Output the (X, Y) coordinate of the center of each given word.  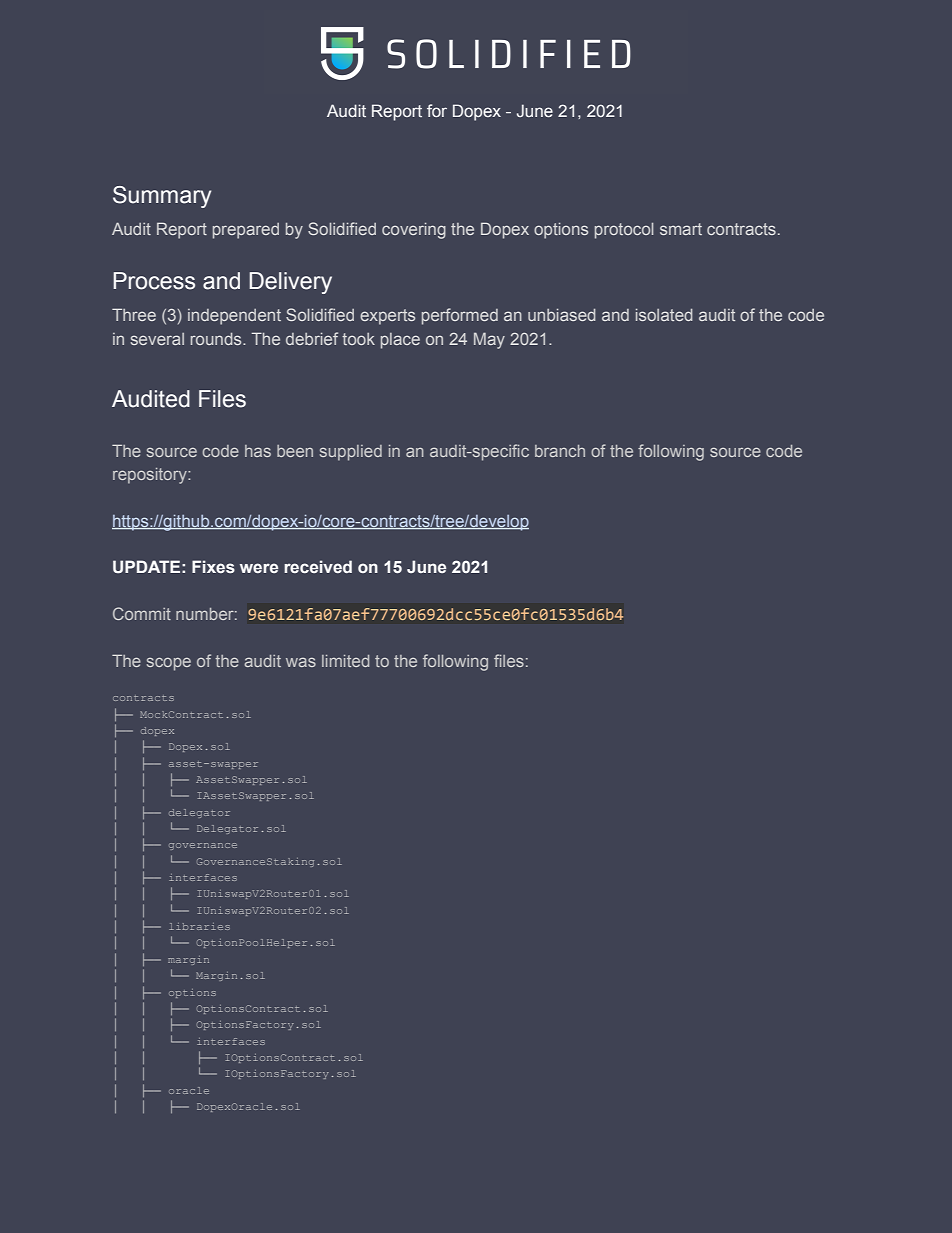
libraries (199, 926)
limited (345, 661)
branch (560, 451)
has (258, 451)
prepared (246, 231)
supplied (351, 453)
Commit (142, 613)
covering (414, 231)
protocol (624, 231)
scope (169, 664)
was (301, 662)
